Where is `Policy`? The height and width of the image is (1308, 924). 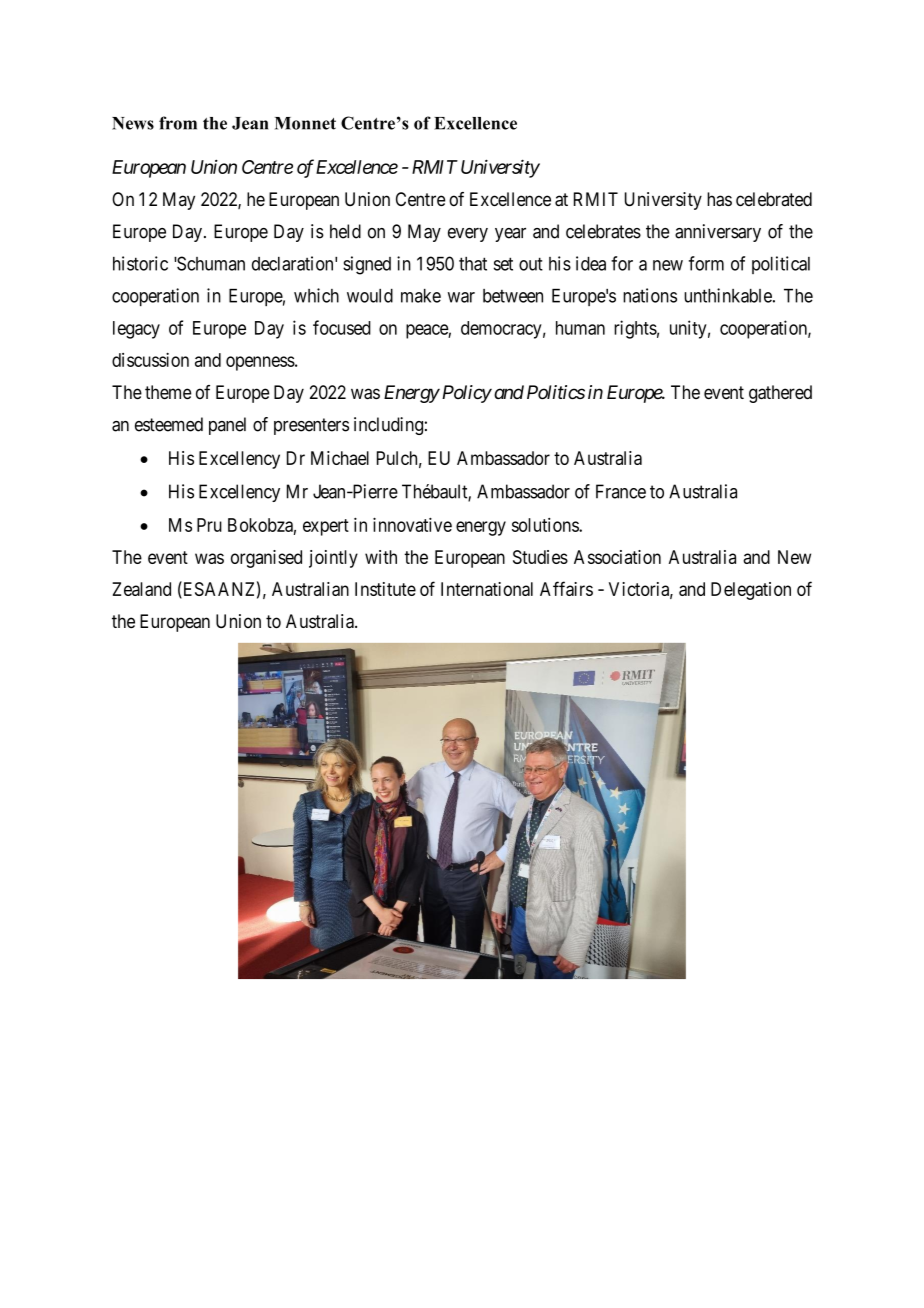
Policy is located at coordinates (465, 394).
